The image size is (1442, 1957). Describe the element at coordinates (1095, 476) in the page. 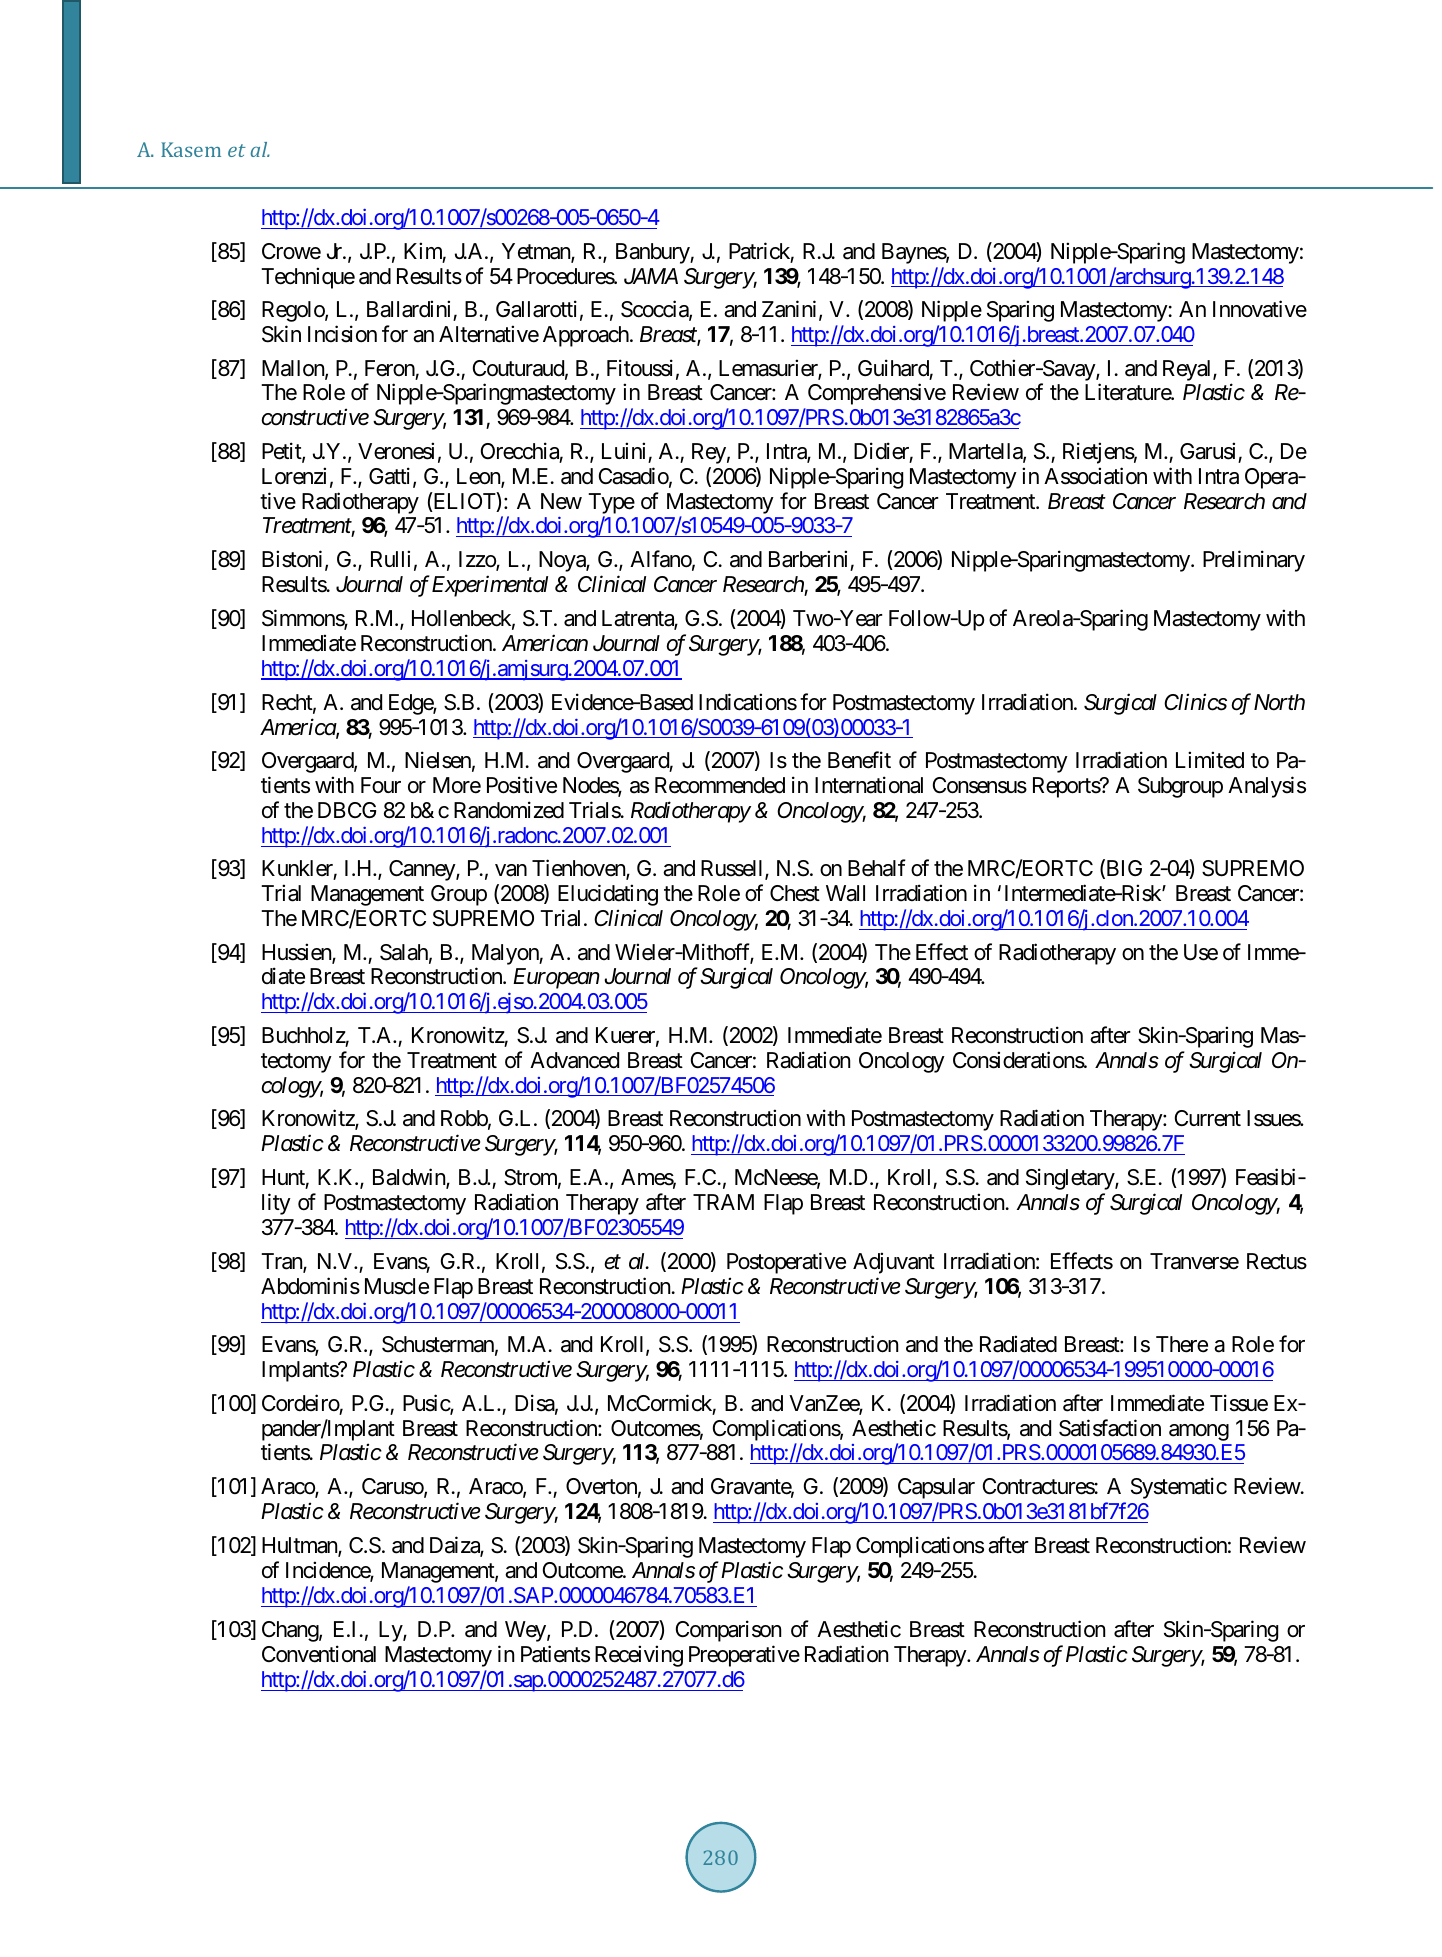

I see `Association` at that location.
